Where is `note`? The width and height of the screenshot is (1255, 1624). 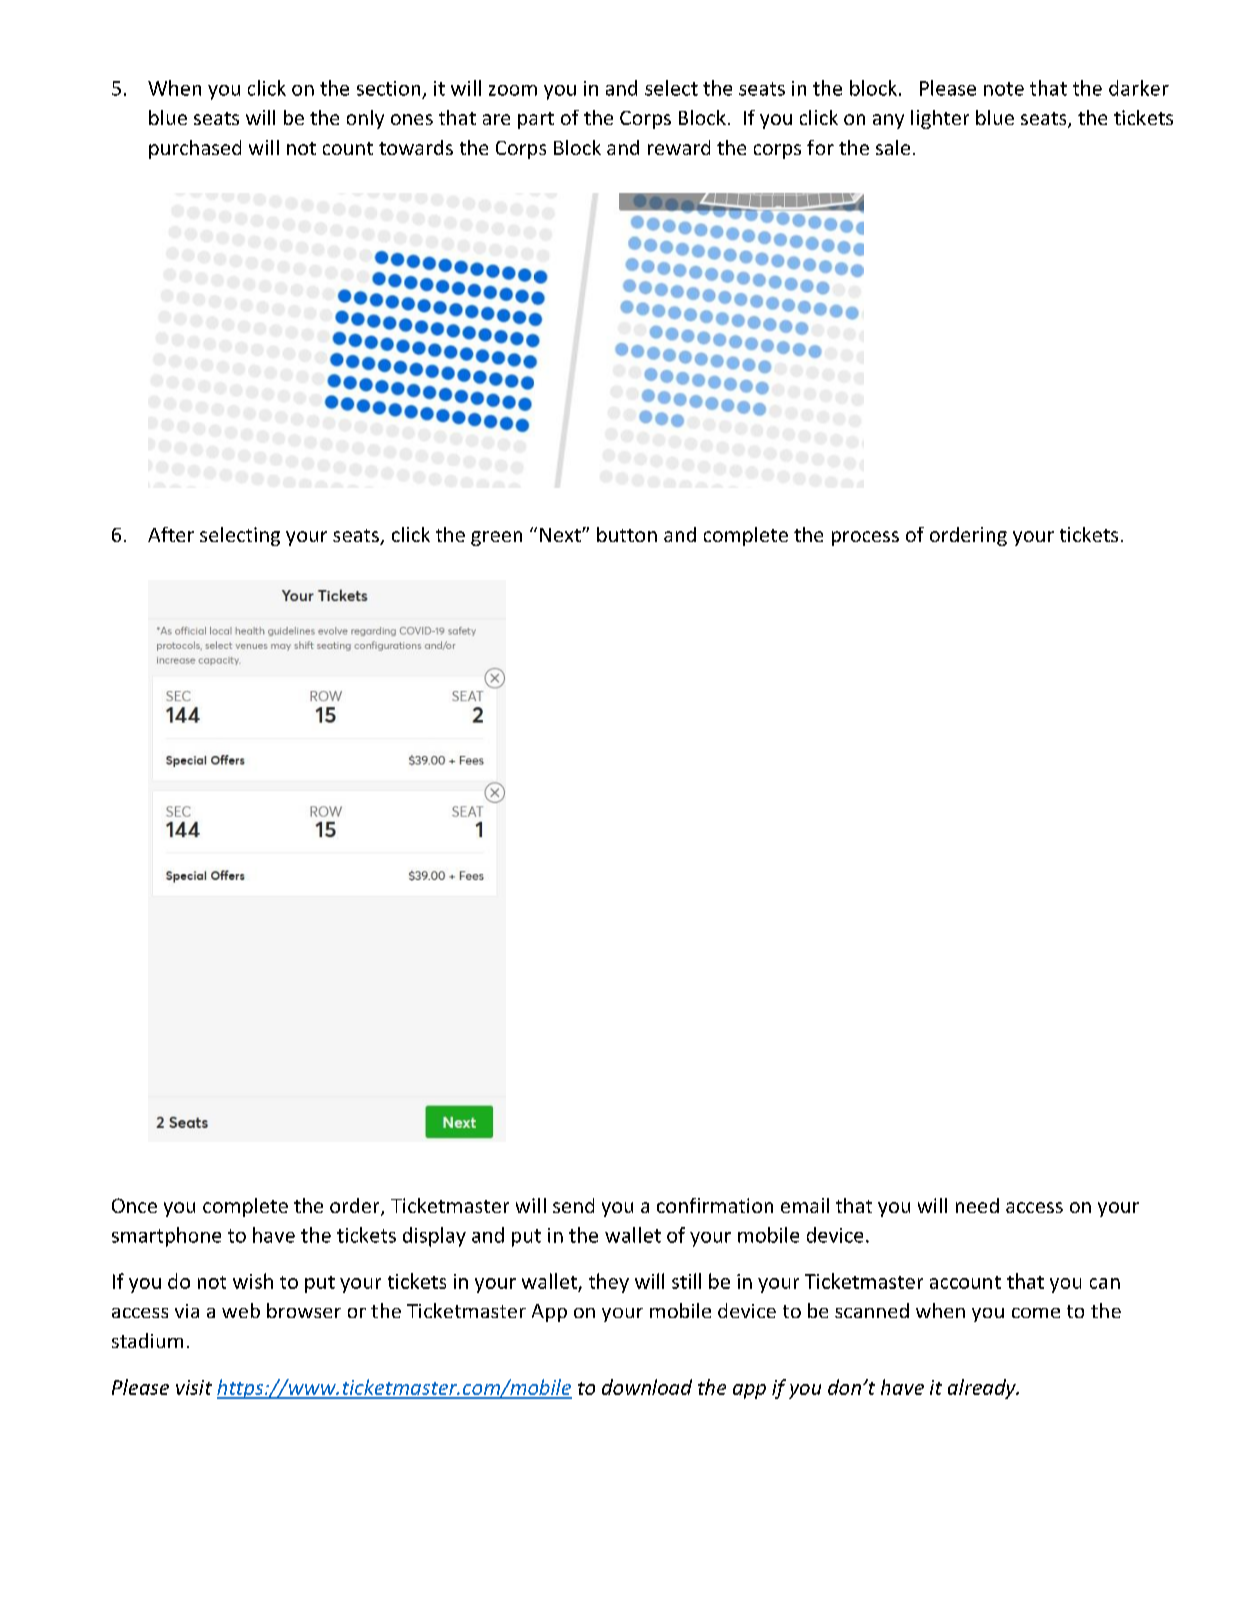
note is located at coordinates (1004, 89).
